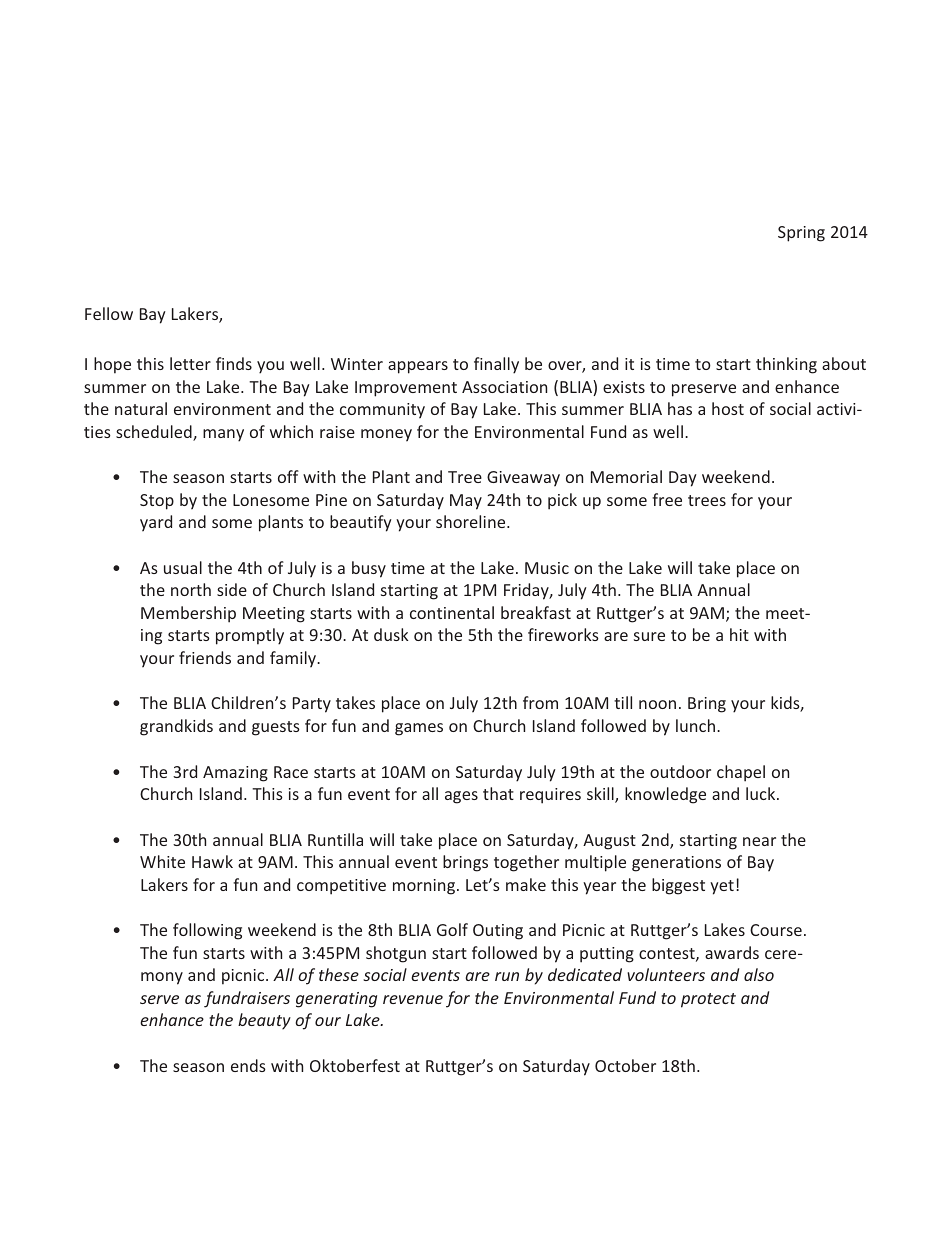 This document has width=952, height=1233. What do you see at coordinates (496, 365) in the document?
I see `finally` at bounding box center [496, 365].
